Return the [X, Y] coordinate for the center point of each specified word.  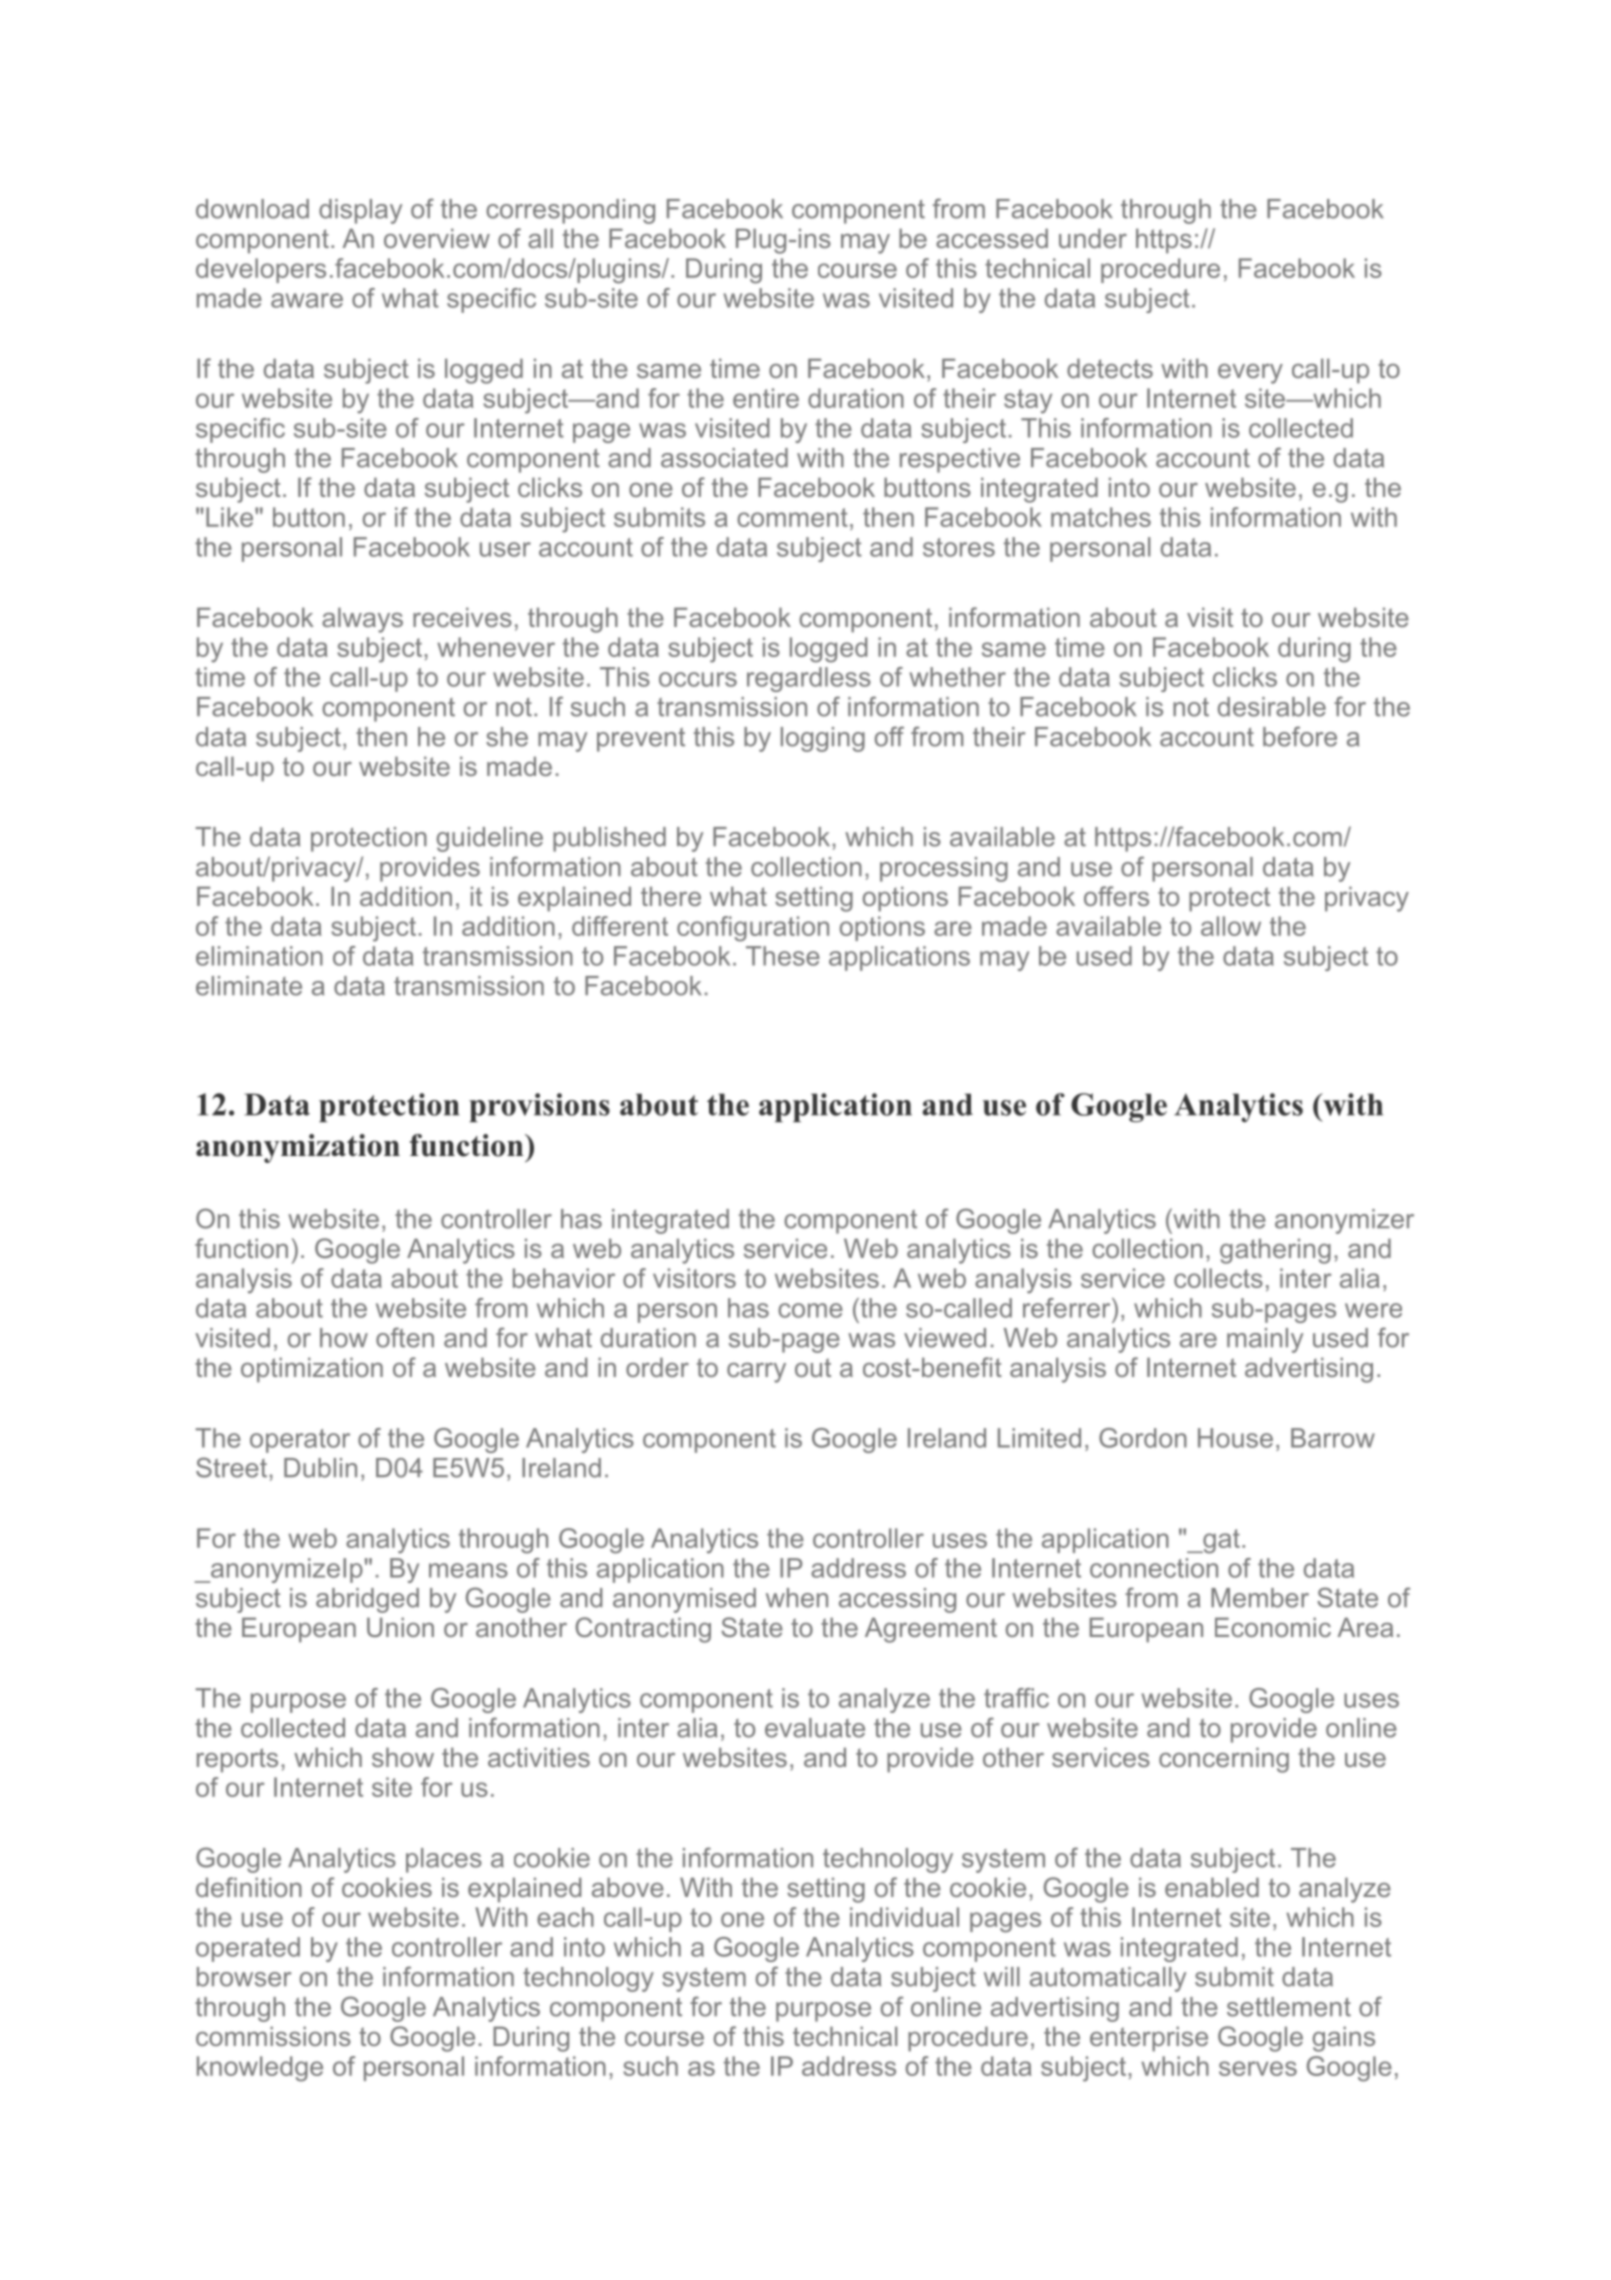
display [360, 211]
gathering [1275, 1251]
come [810, 1310]
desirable [1272, 707]
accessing [897, 1600]
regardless [809, 679]
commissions [273, 2036]
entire [766, 398]
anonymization [298, 1148]
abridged [367, 1600]
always [362, 620]
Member [1260, 1598]
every [1250, 374]
